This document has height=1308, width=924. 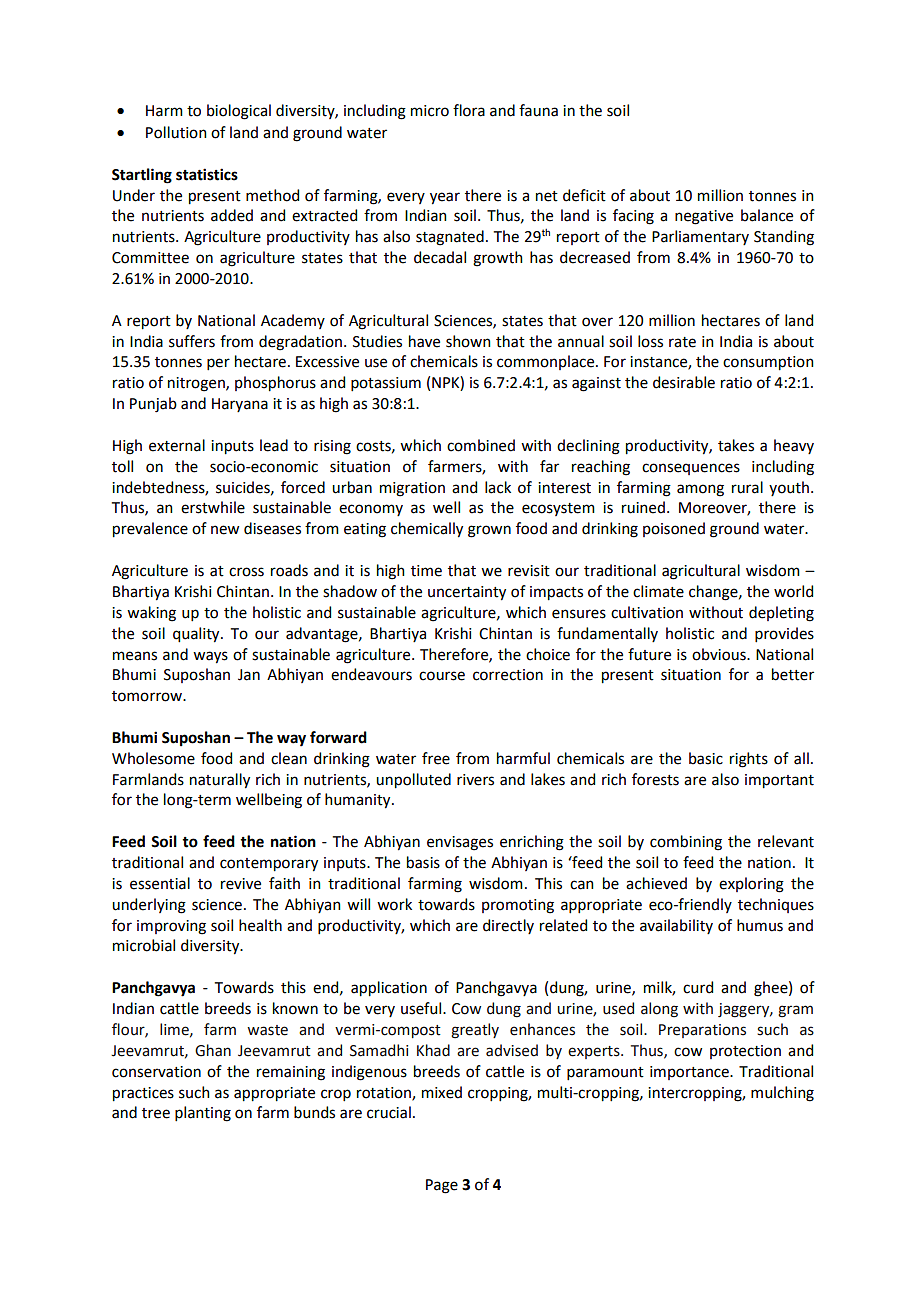 What do you see at coordinates (704, 217) in the document?
I see `negative` at bounding box center [704, 217].
